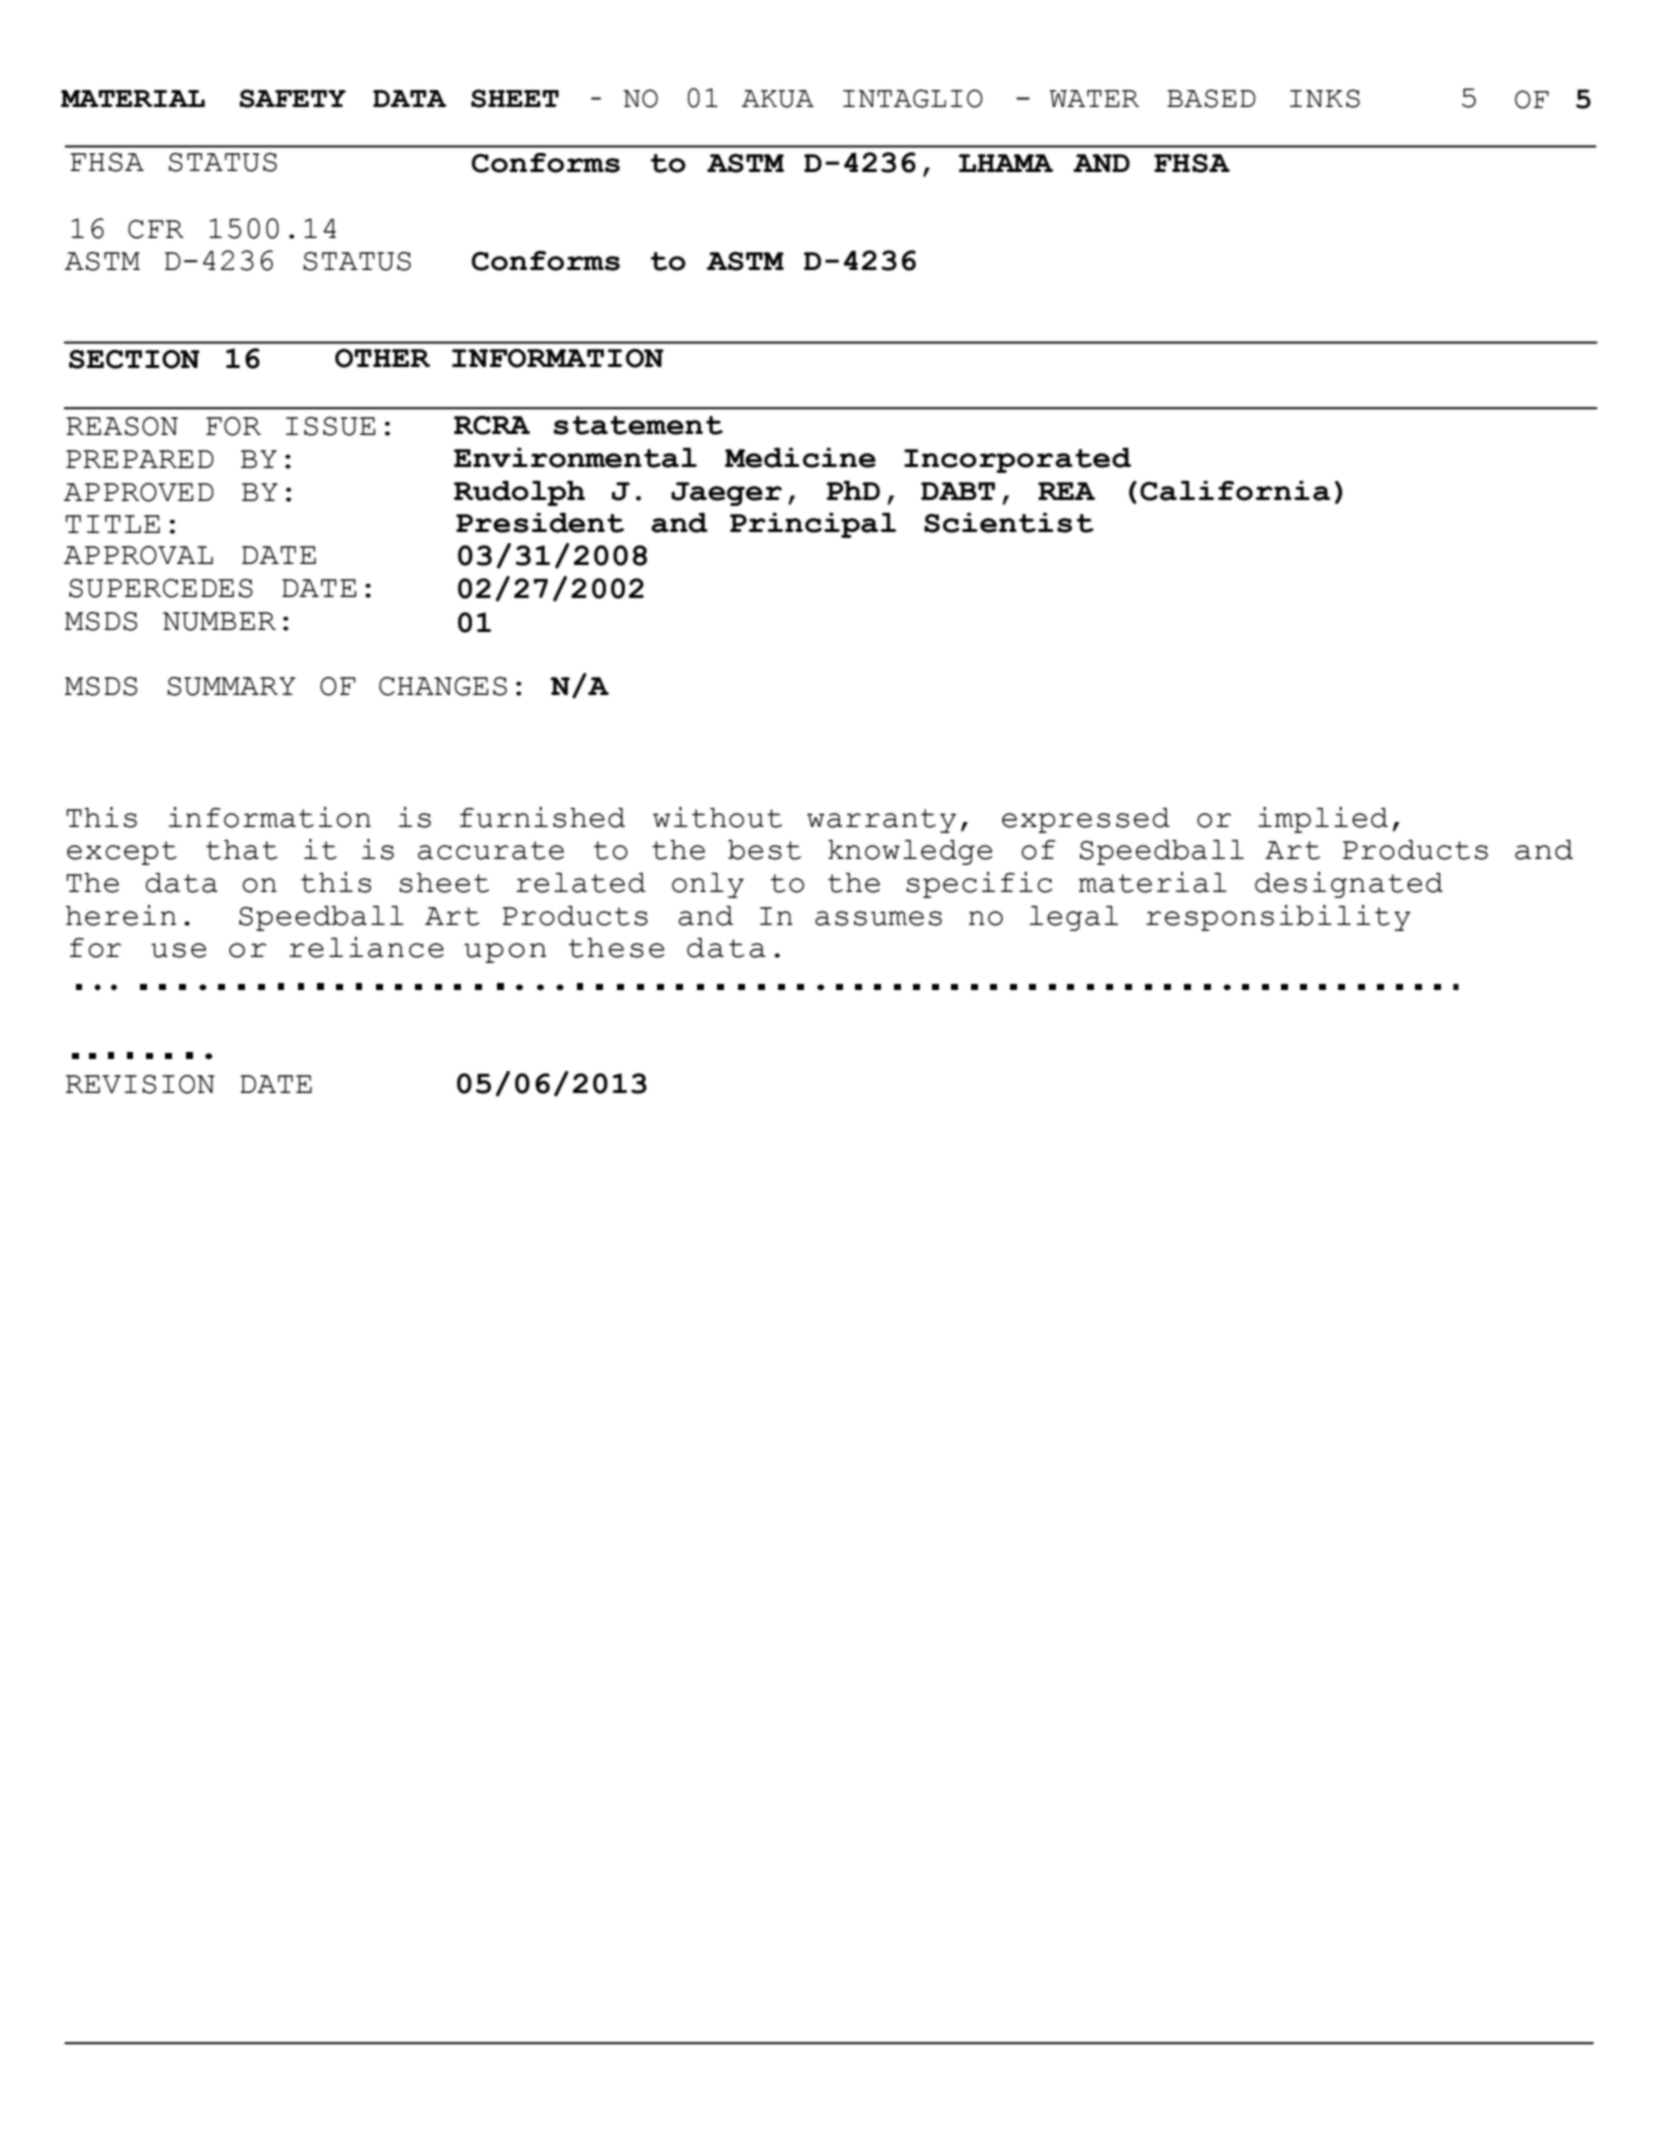 Image resolution: width=1666 pixels, height=2156 pixels. I want to click on SUMMARY, so click(231, 686).
